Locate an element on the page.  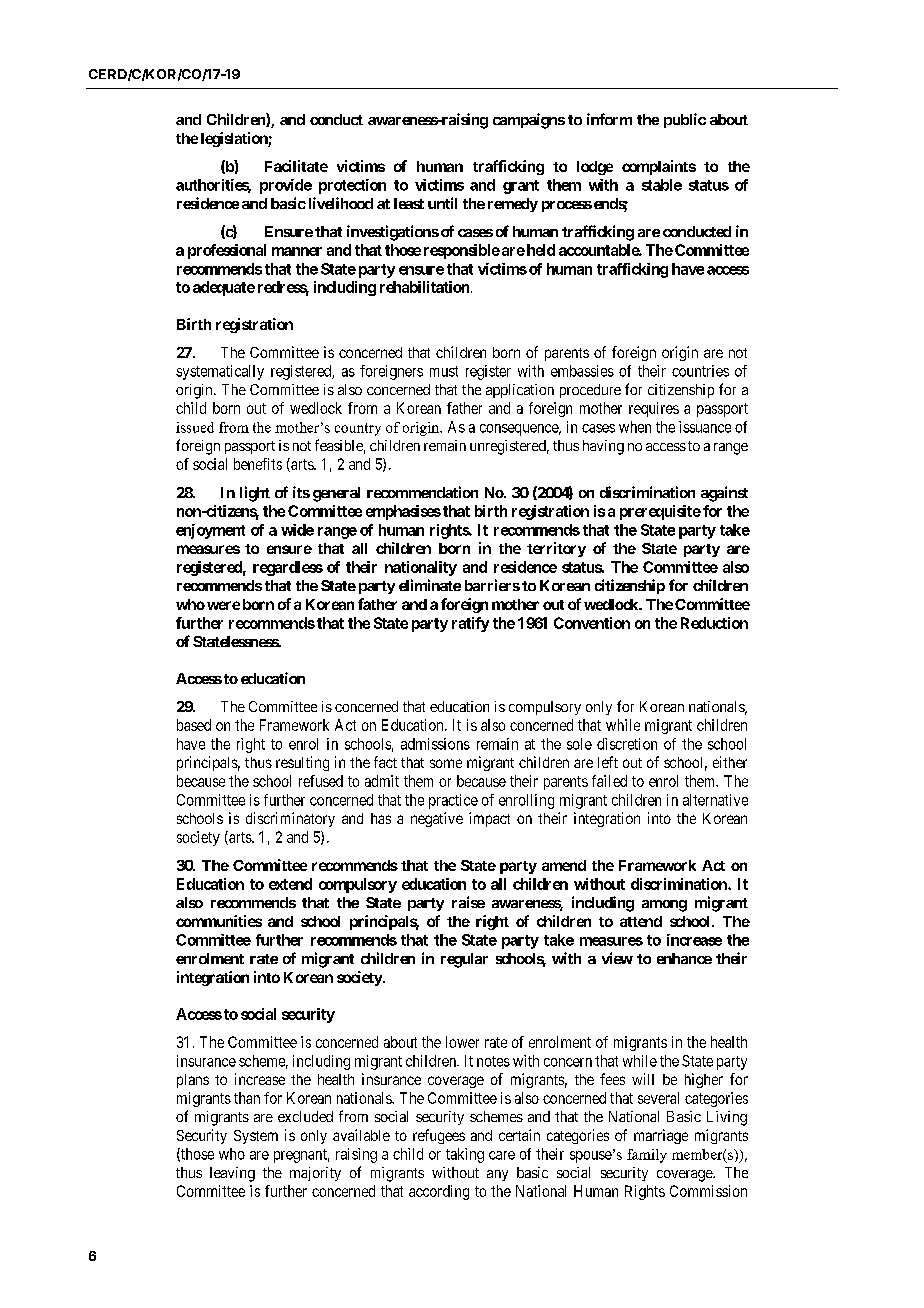
Reduction is located at coordinates (714, 623).
